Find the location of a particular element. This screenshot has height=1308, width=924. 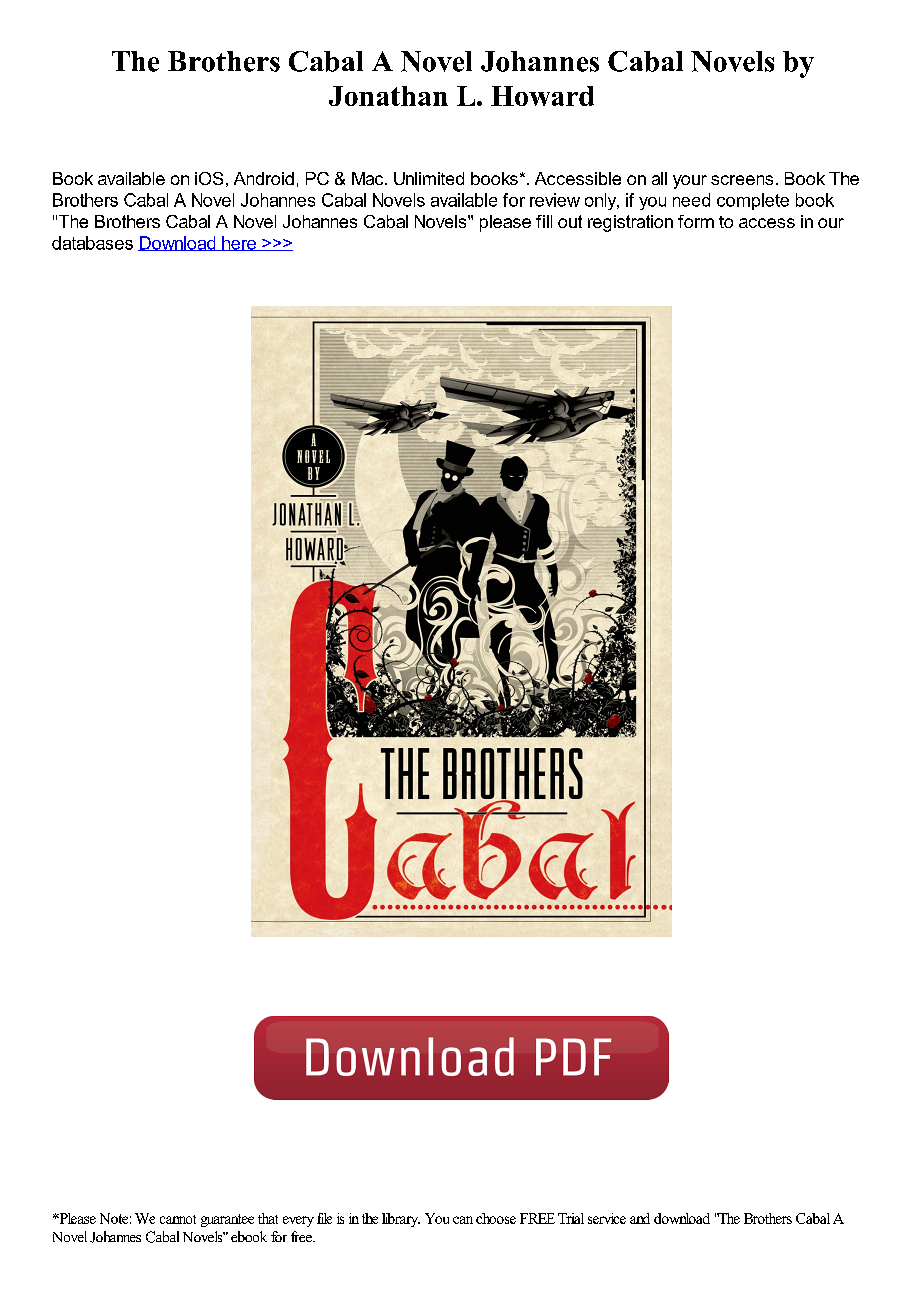

choose is located at coordinates (496, 1218).
